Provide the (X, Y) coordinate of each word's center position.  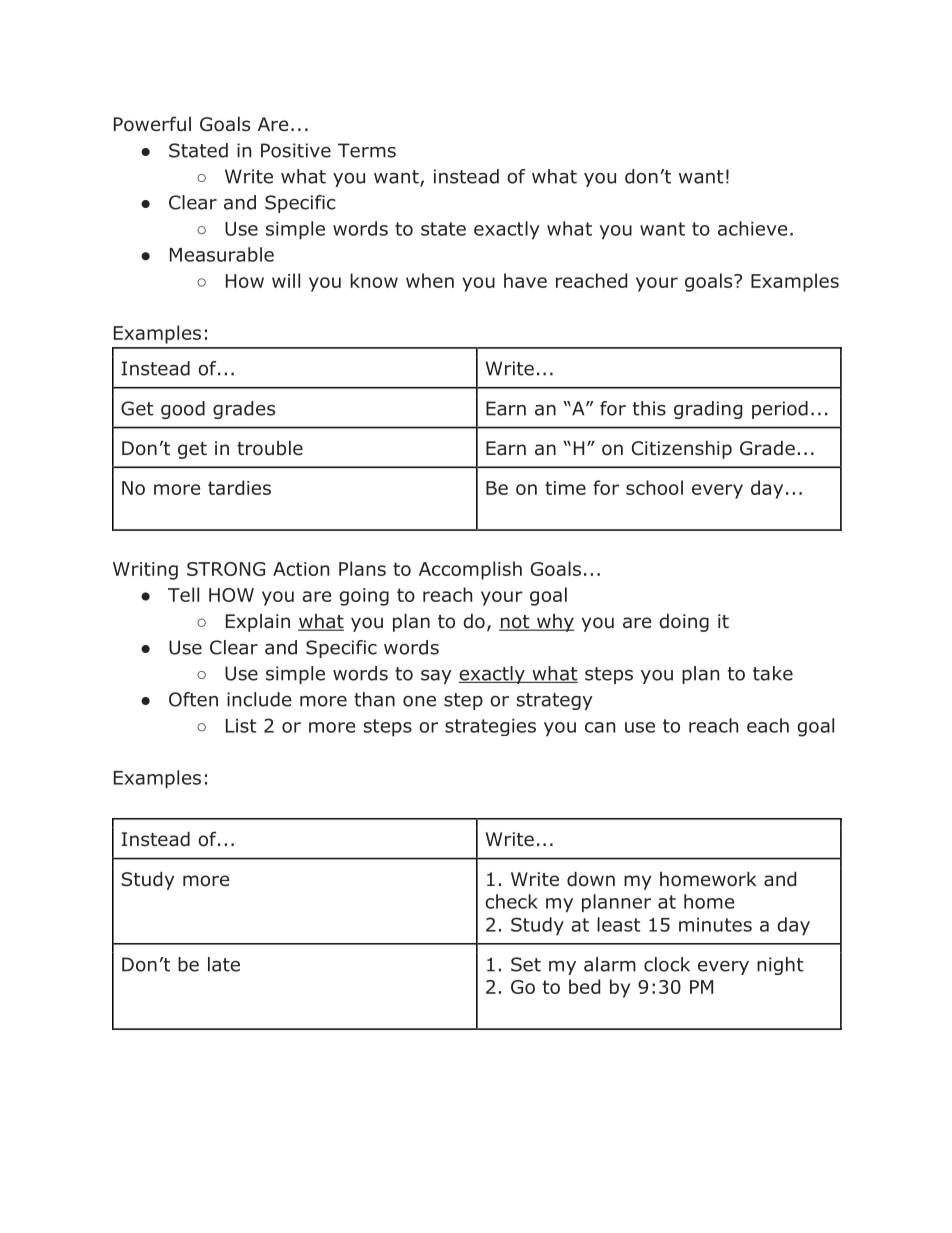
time (565, 488)
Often (193, 699)
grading (708, 410)
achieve (752, 228)
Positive (296, 150)
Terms (367, 150)
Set (526, 964)
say (436, 677)
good (183, 410)
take (773, 673)
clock (667, 964)
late (224, 964)
